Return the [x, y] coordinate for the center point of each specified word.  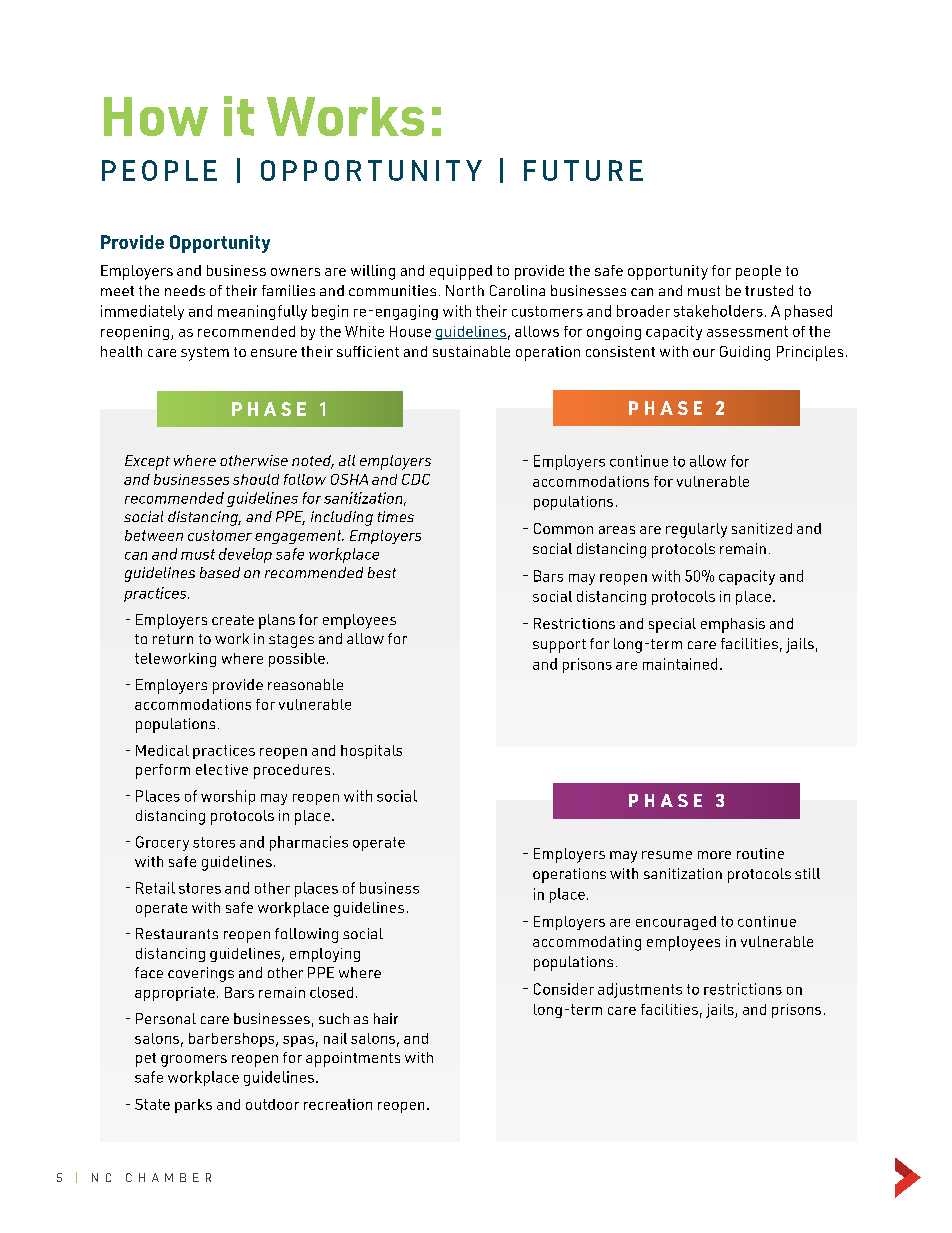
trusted [769, 290]
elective [222, 769]
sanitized [762, 528]
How [156, 116]
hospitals [371, 752]
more [714, 855]
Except [147, 462]
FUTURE [583, 170]
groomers [194, 1061]
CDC [416, 479]
